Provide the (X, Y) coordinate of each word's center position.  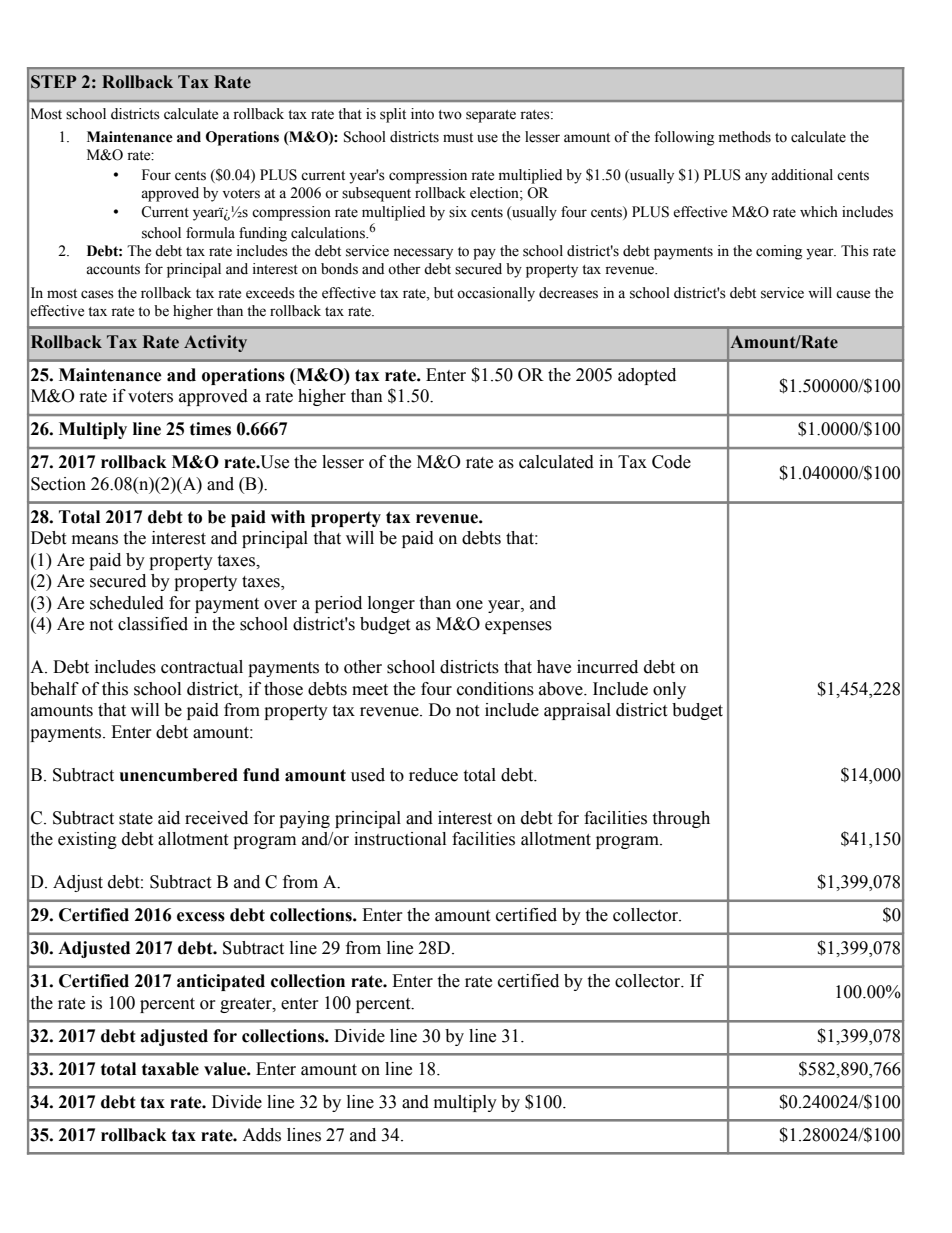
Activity (215, 343)
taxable (170, 1069)
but (444, 293)
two (450, 115)
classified (153, 624)
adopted (647, 376)
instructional (400, 839)
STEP (54, 82)
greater (247, 1005)
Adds (261, 1135)
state (136, 819)
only (669, 690)
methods (745, 137)
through (681, 819)
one (469, 605)
